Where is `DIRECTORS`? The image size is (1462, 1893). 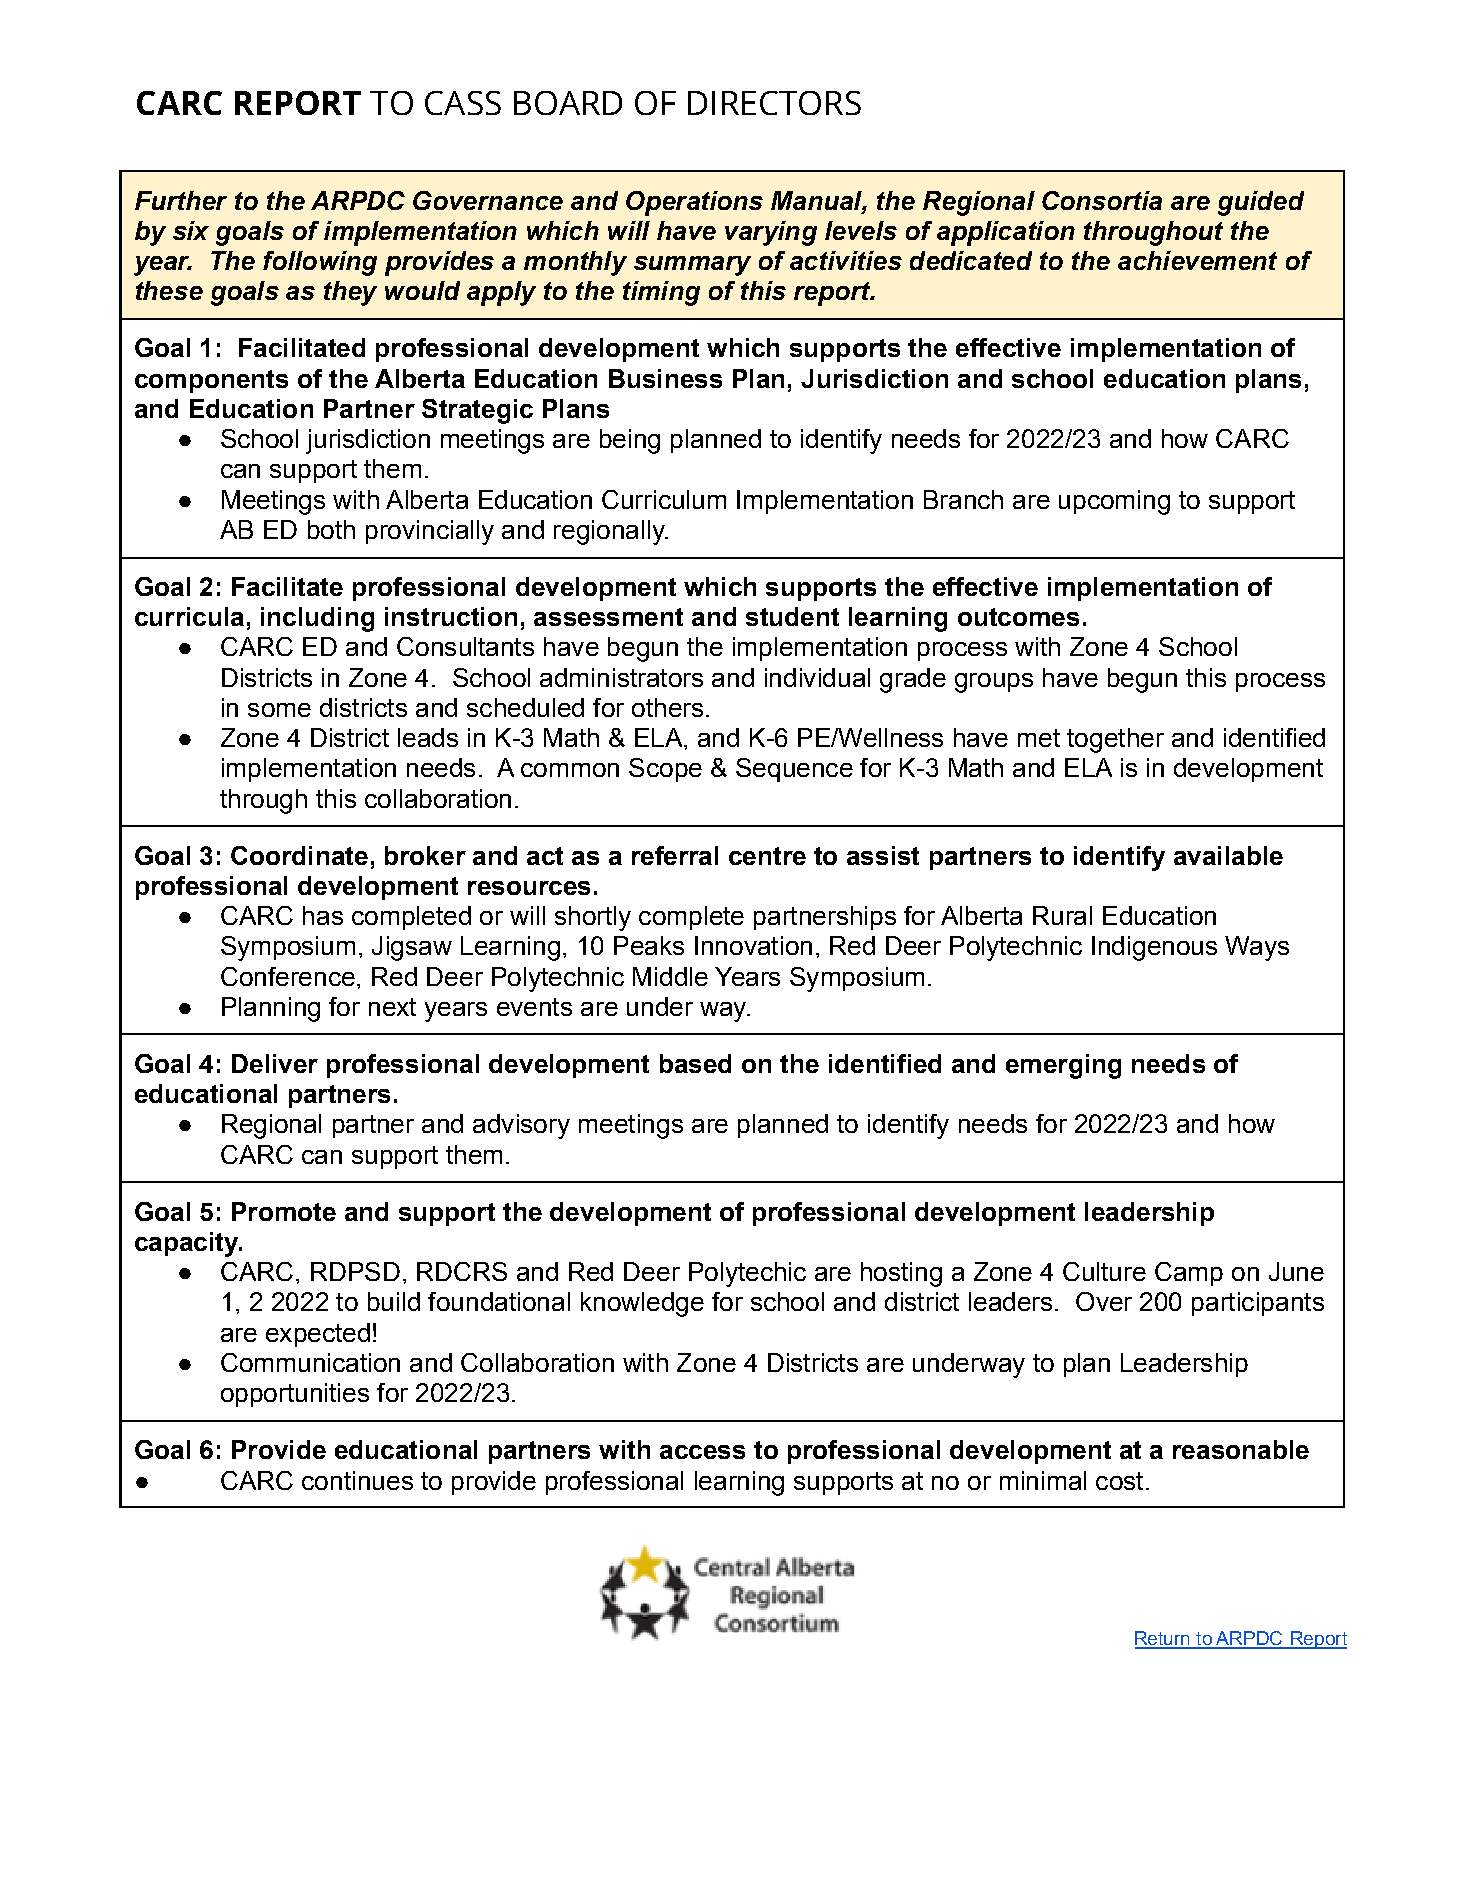 DIRECTORS is located at coordinates (774, 103).
